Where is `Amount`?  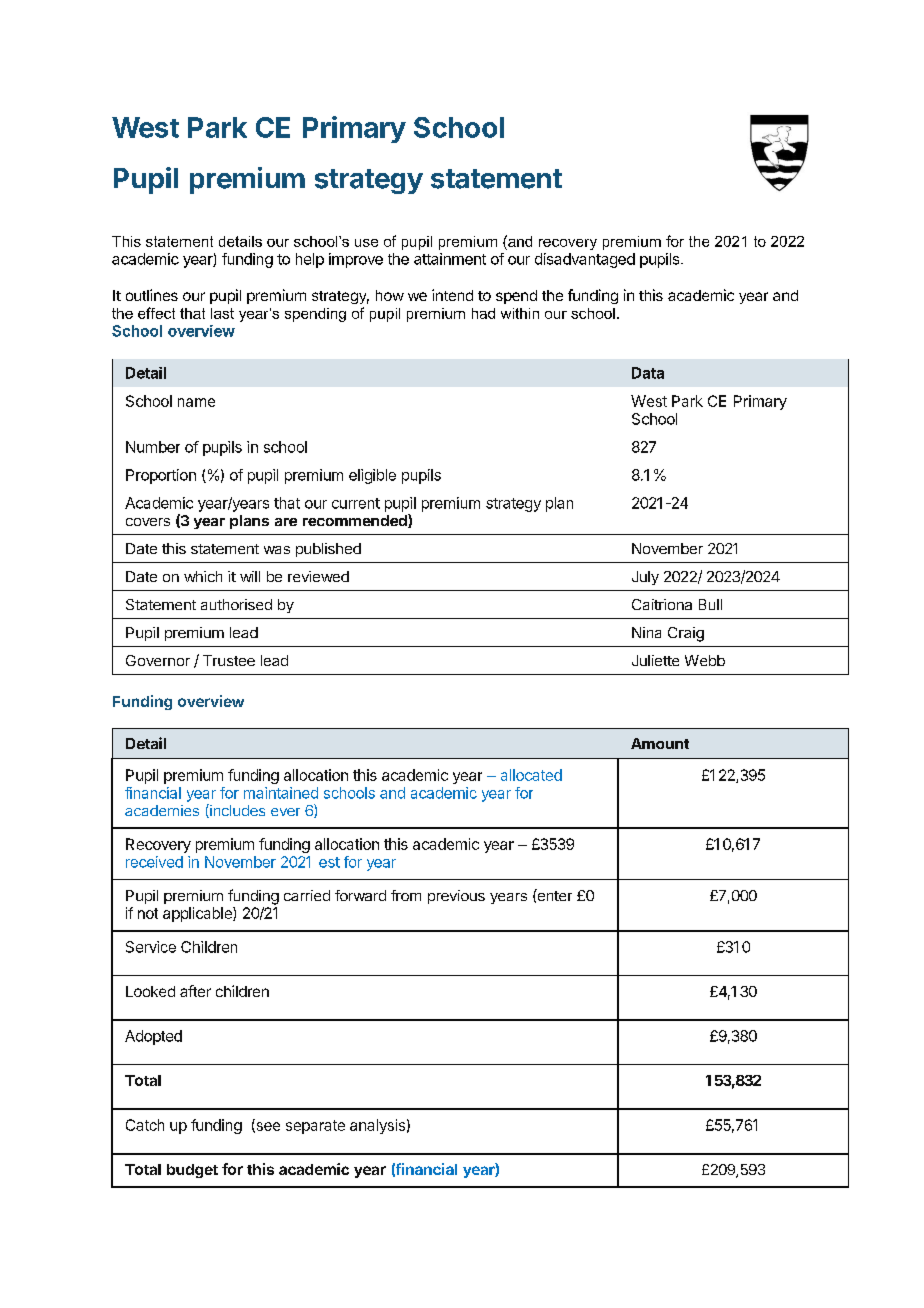 Amount is located at coordinates (660, 743).
